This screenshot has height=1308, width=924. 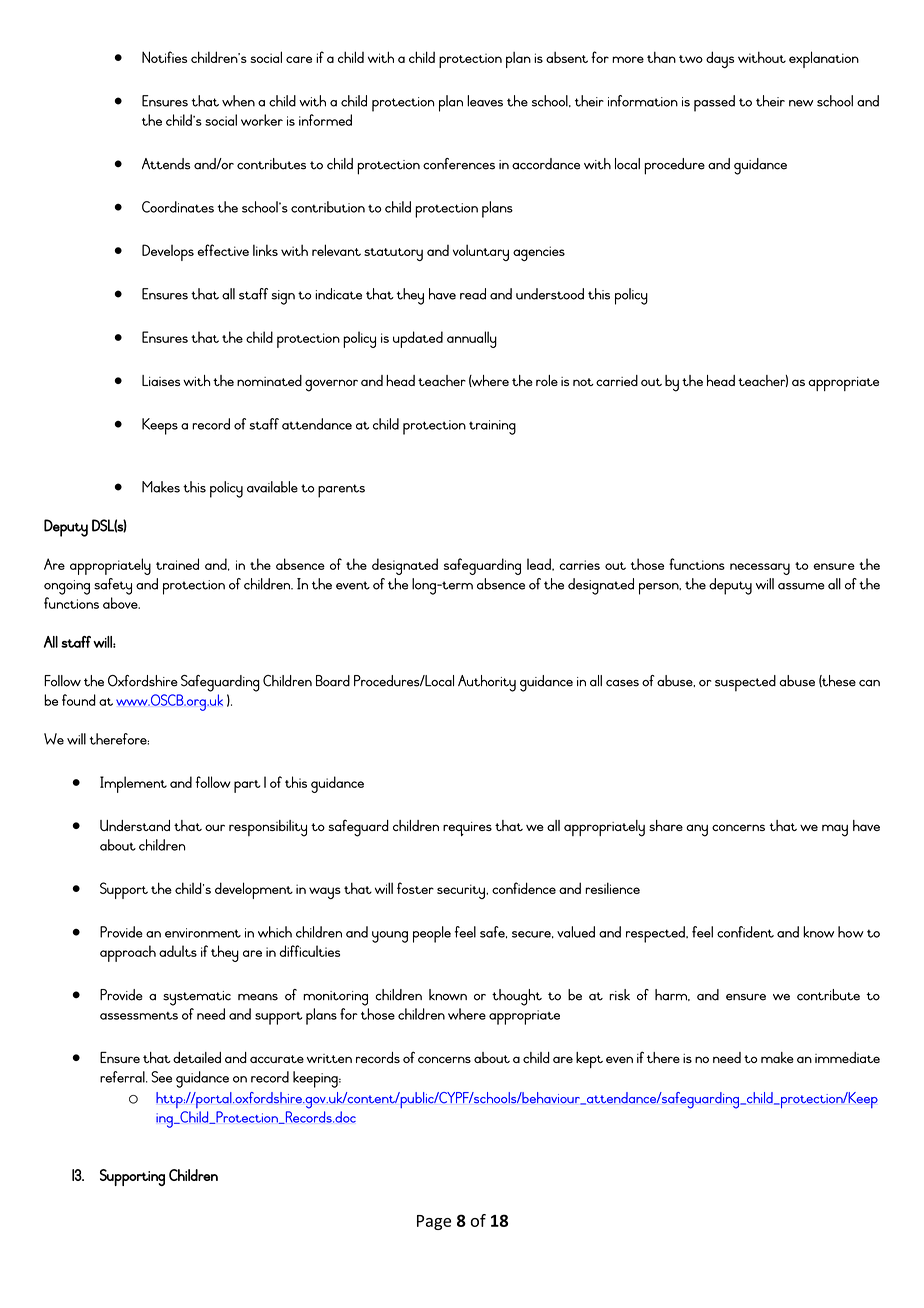 I want to click on Notifies, so click(x=164, y=57).
